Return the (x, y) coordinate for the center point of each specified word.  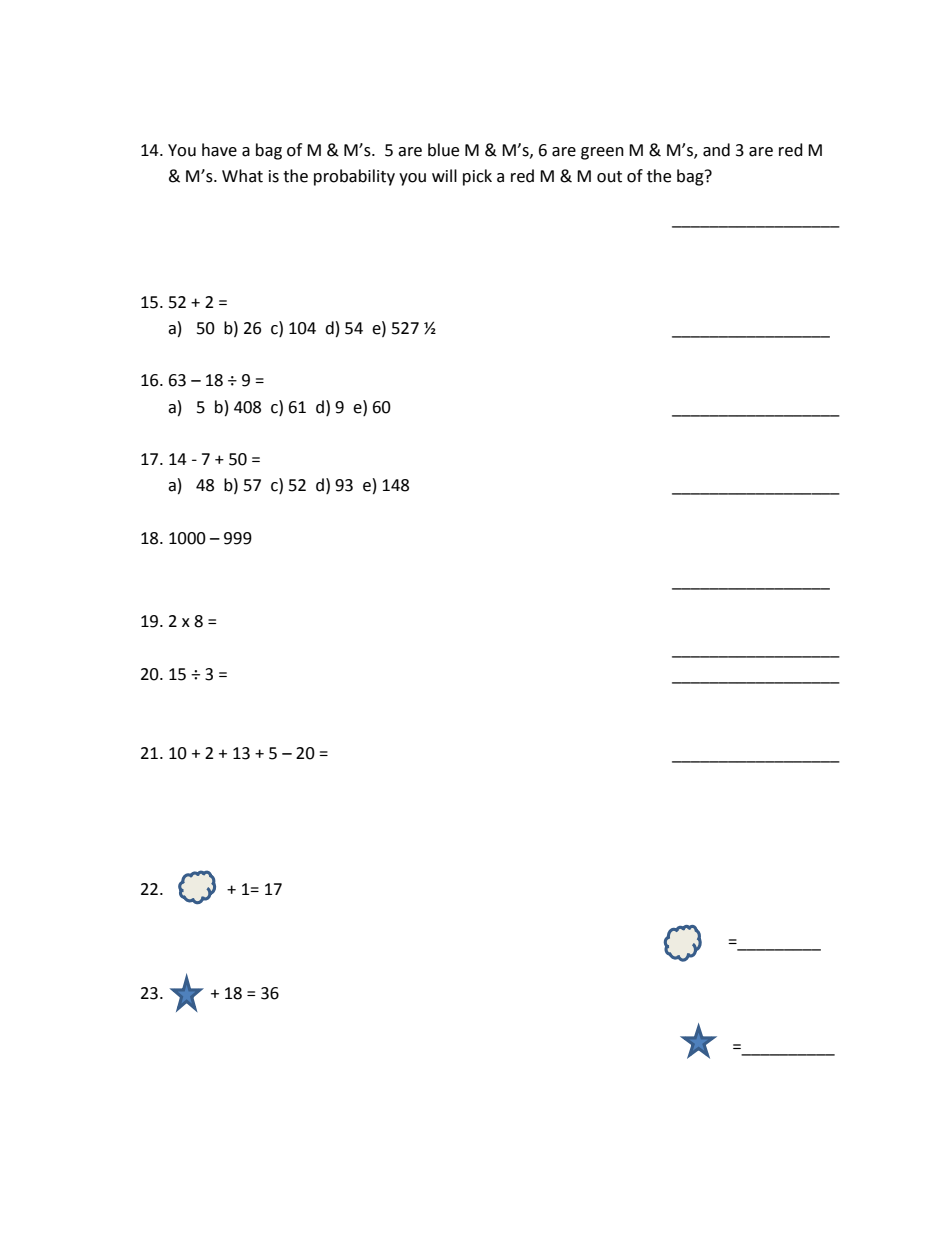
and (716, 150)
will (444, 175)
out (609, 177)
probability (354, 177)
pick (477, 177)
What (242, 176)
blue (443, 150)
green (602, 153)
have (219, 150)
